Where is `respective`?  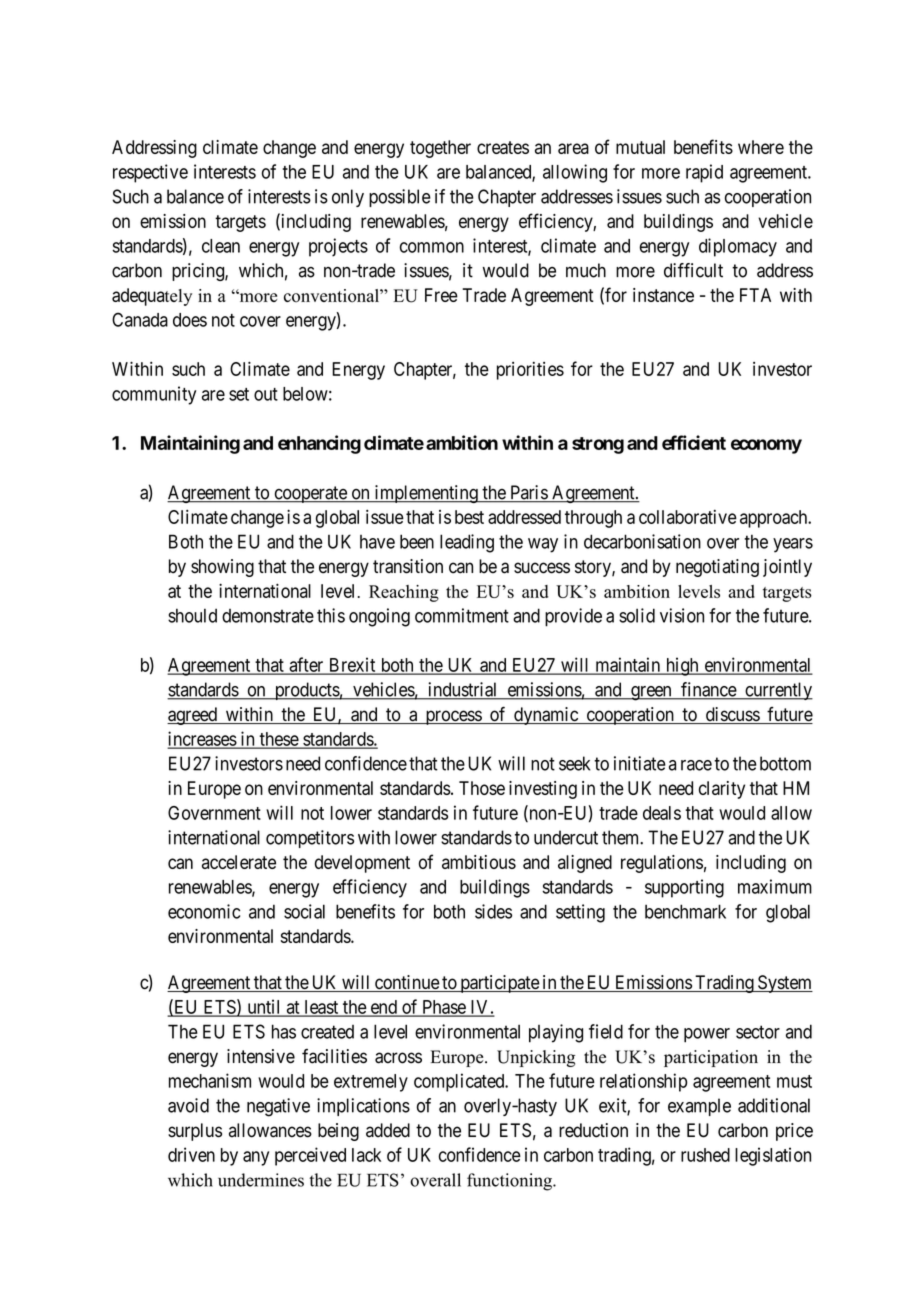 respective is located at coordinates (150, 173).
